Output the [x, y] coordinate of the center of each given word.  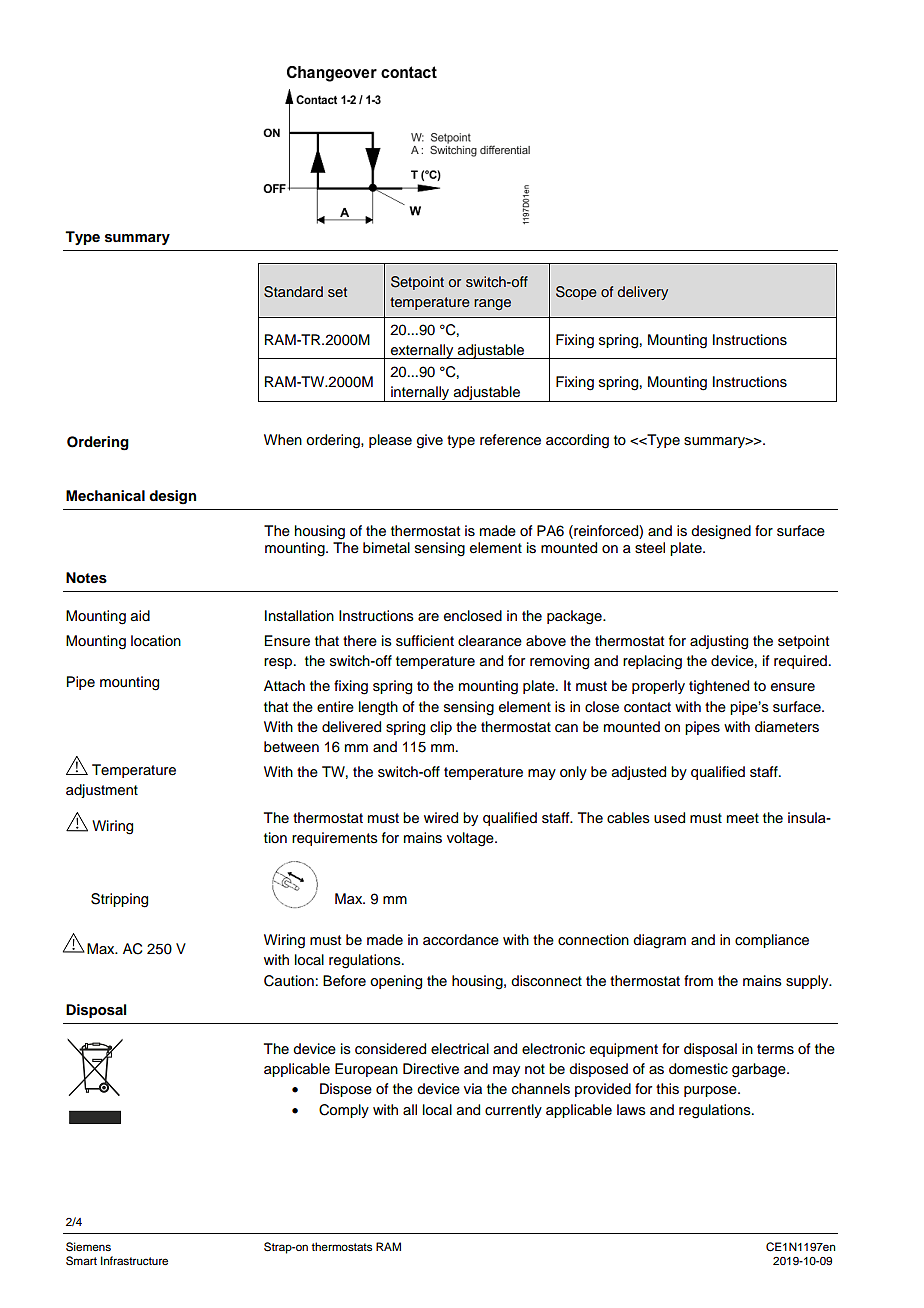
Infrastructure [134, 1260]
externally [422, 351]
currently [513, 1111]
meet [743, 818]
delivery [642, 293]
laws [631, 1110]
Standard [293, 292]
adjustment [102, 791]
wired [441, 818]
